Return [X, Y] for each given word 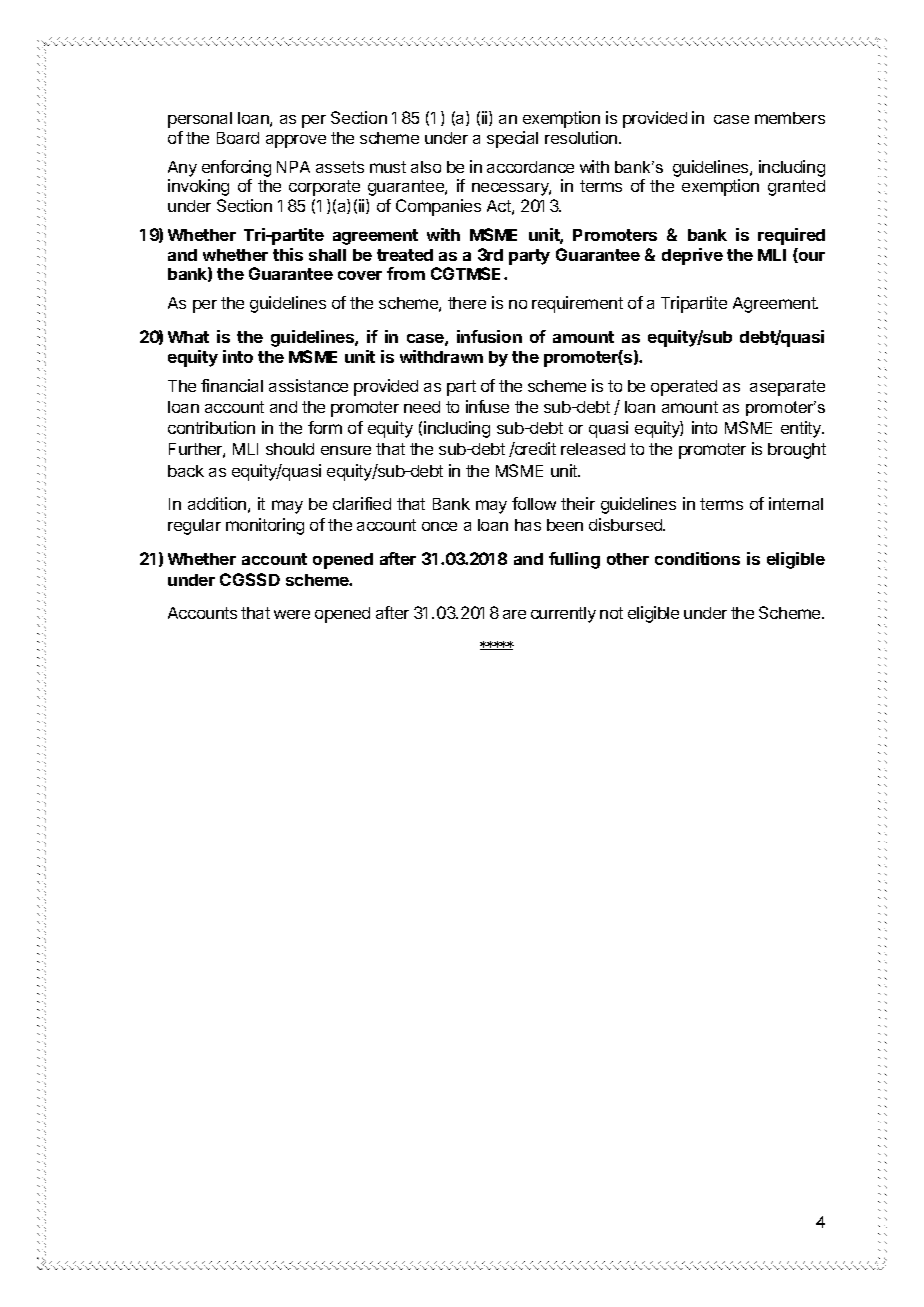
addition [217, 503]
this [288, 254]
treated [405, 255]
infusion [489, 336]
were [292, 614]
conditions [697, 558]
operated [684, 388]
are [514, 614]
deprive [692, 256]
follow [534, 503]
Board [238, 138]
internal [796, 503]
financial [232, 385]
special [512, 139]
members [790, 118]
